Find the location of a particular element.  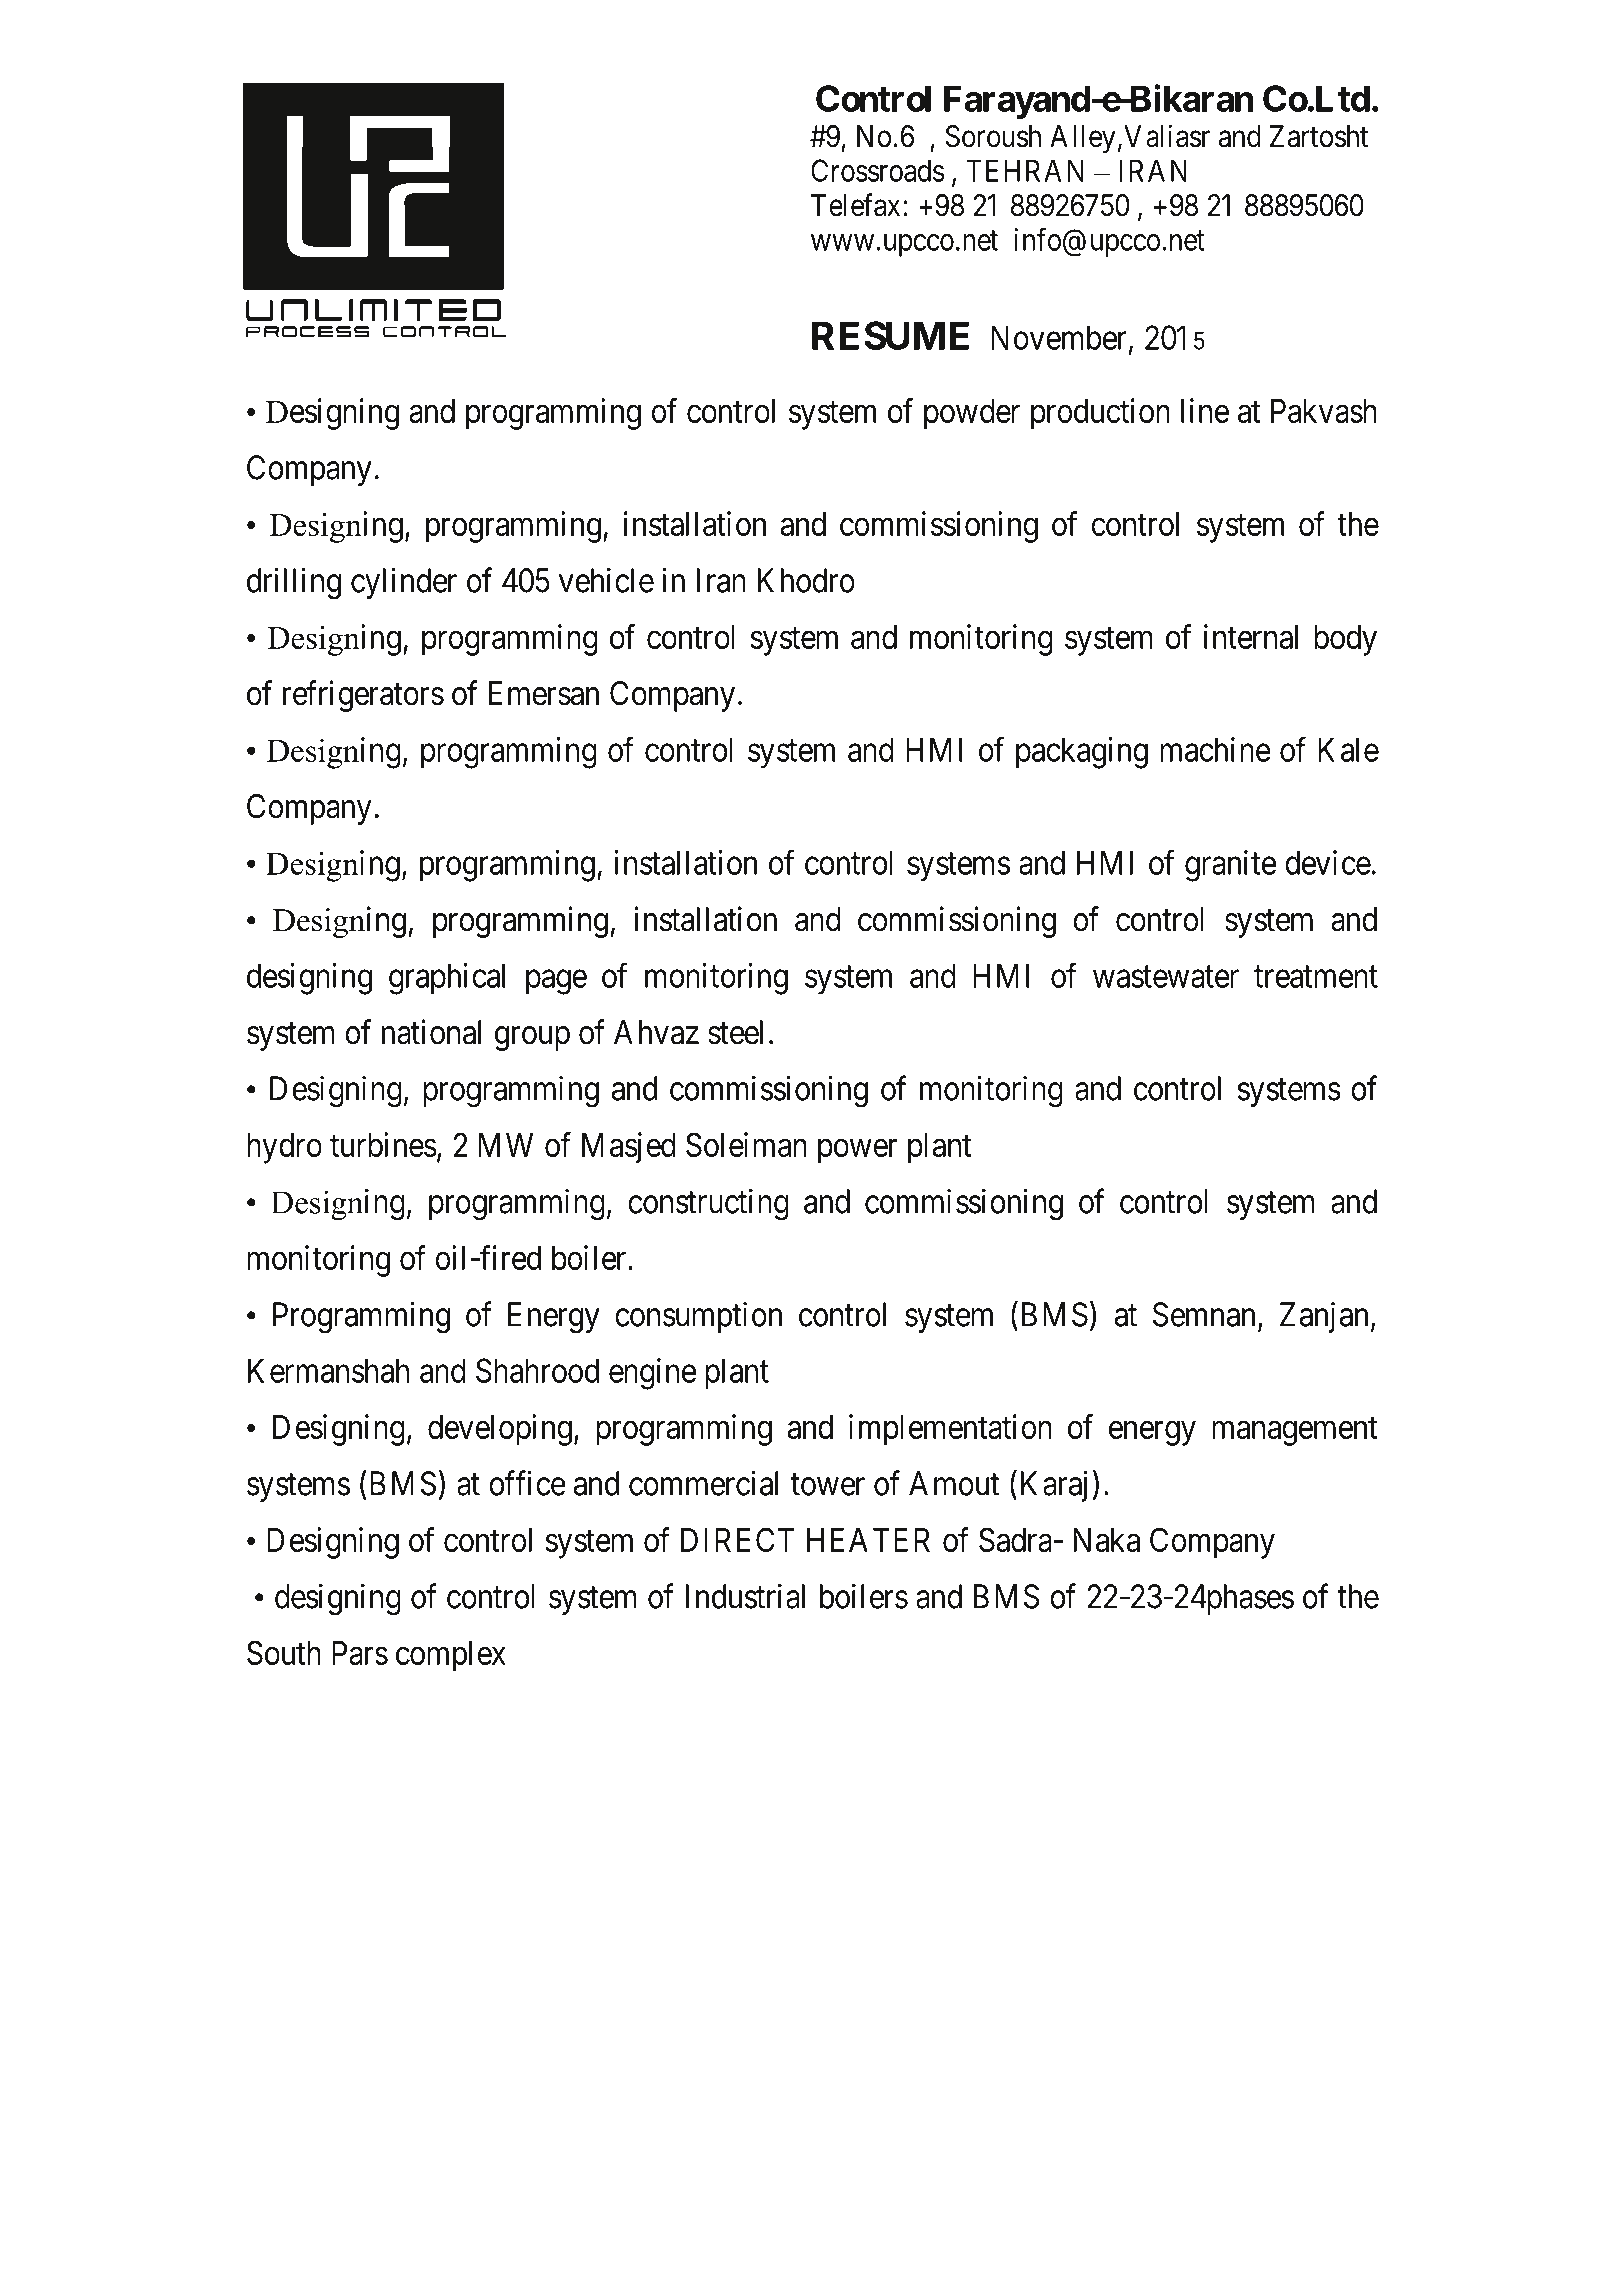

wastewater is located at coordinates (1166, 977).
